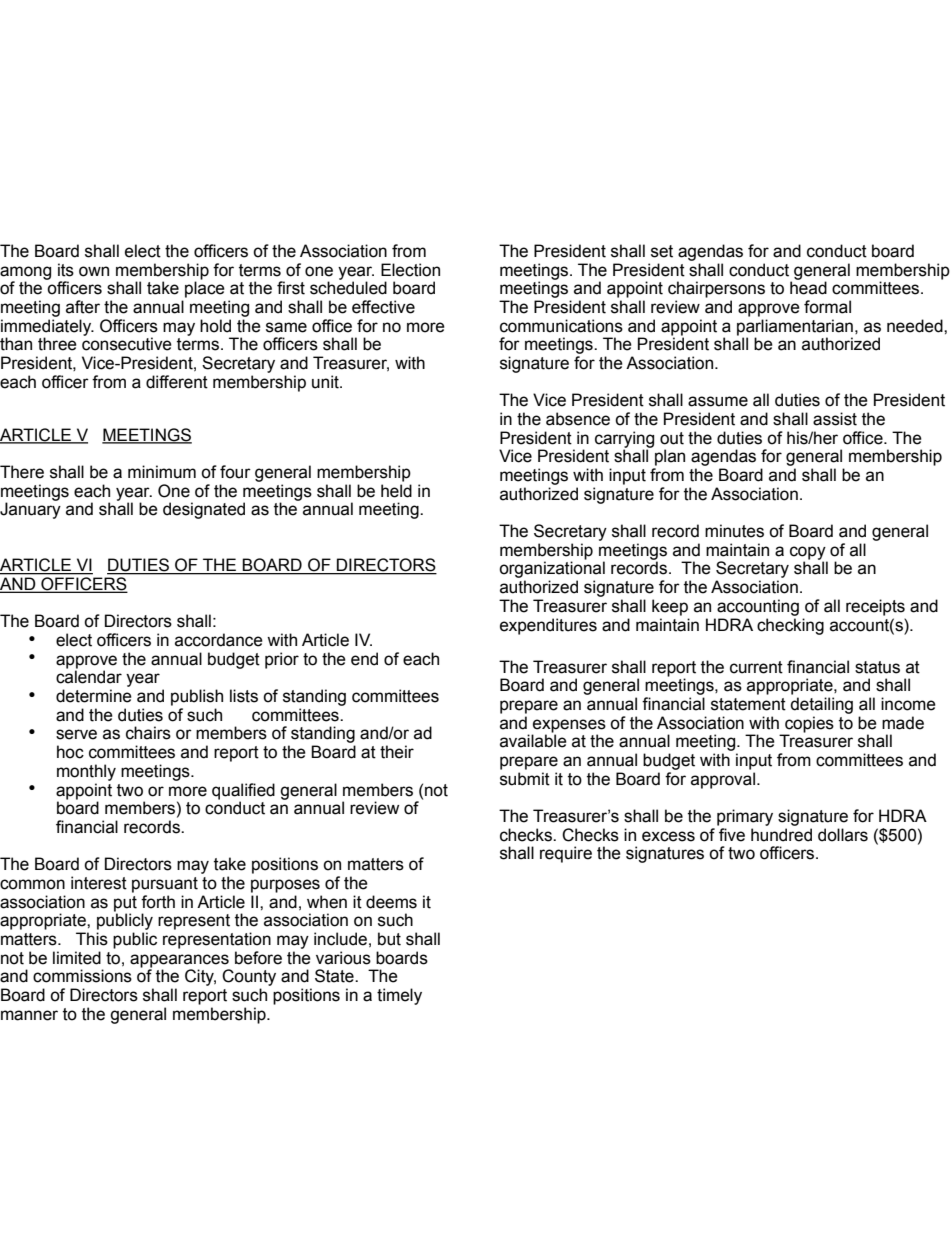 The image size is (952, 1233). I want to click on commissions, so click(82, 976).
